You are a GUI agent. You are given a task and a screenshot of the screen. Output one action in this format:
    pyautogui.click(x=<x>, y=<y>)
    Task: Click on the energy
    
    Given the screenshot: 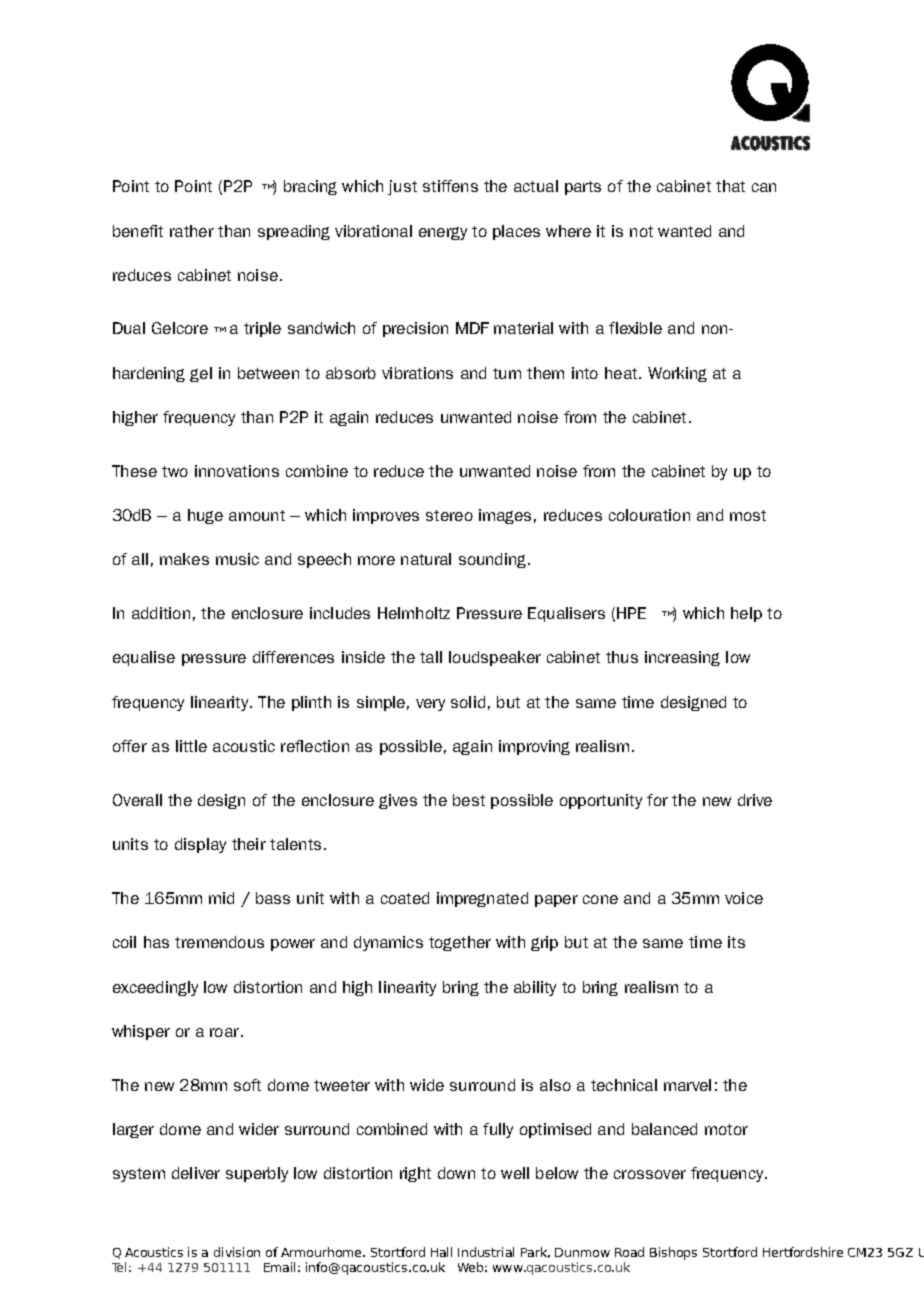 What is the action you would take?
    pyautogui.click(x=443, y=233)
